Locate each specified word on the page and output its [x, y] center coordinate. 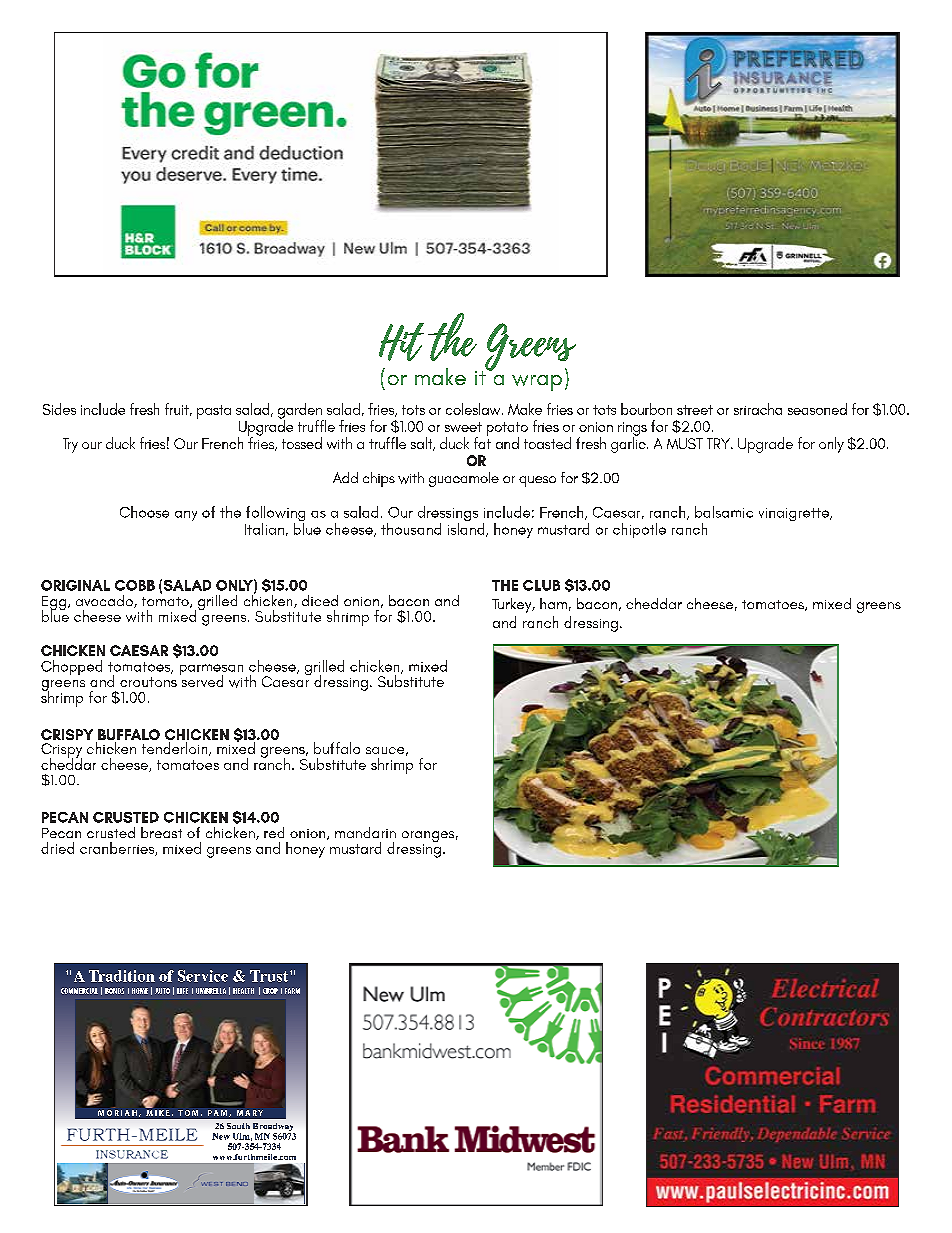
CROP [270, 991]
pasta [214, 412]
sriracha [758, 409]
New [221, 1136]
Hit [401, 342]
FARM [292, 991]
